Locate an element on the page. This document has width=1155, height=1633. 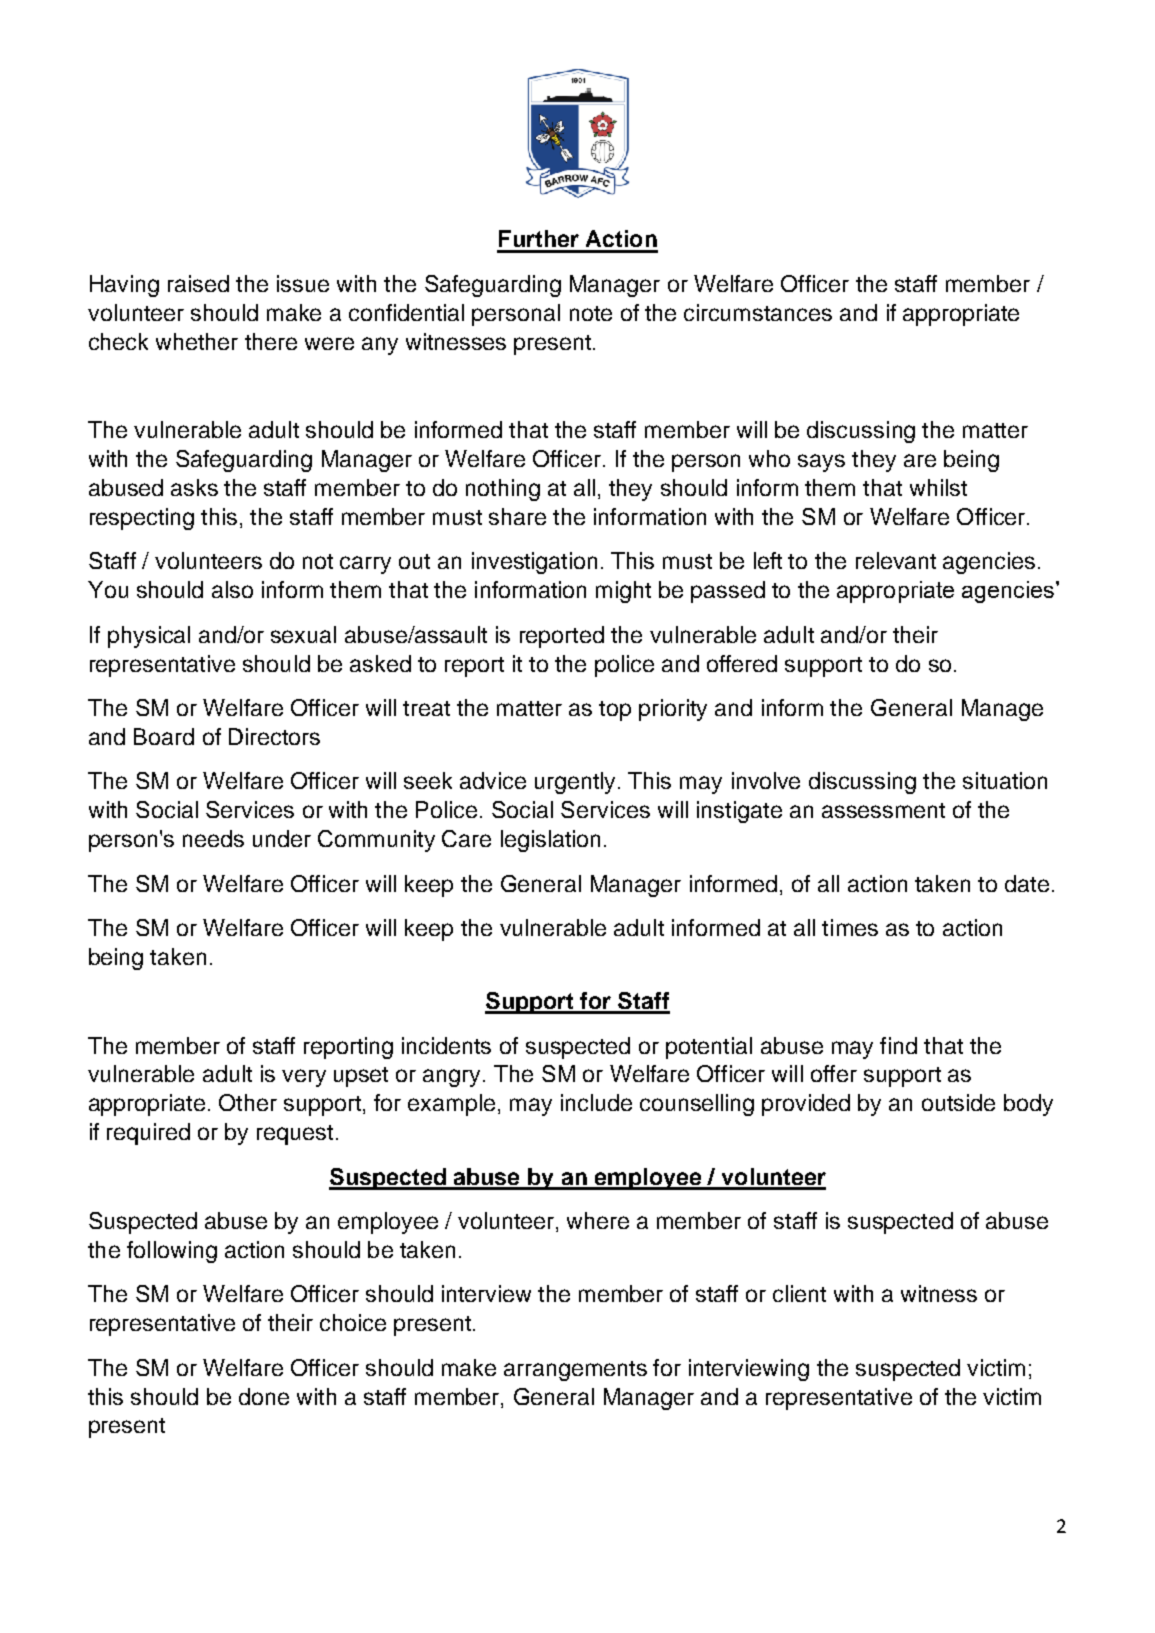
done is located at coordinates (264, 1396).
